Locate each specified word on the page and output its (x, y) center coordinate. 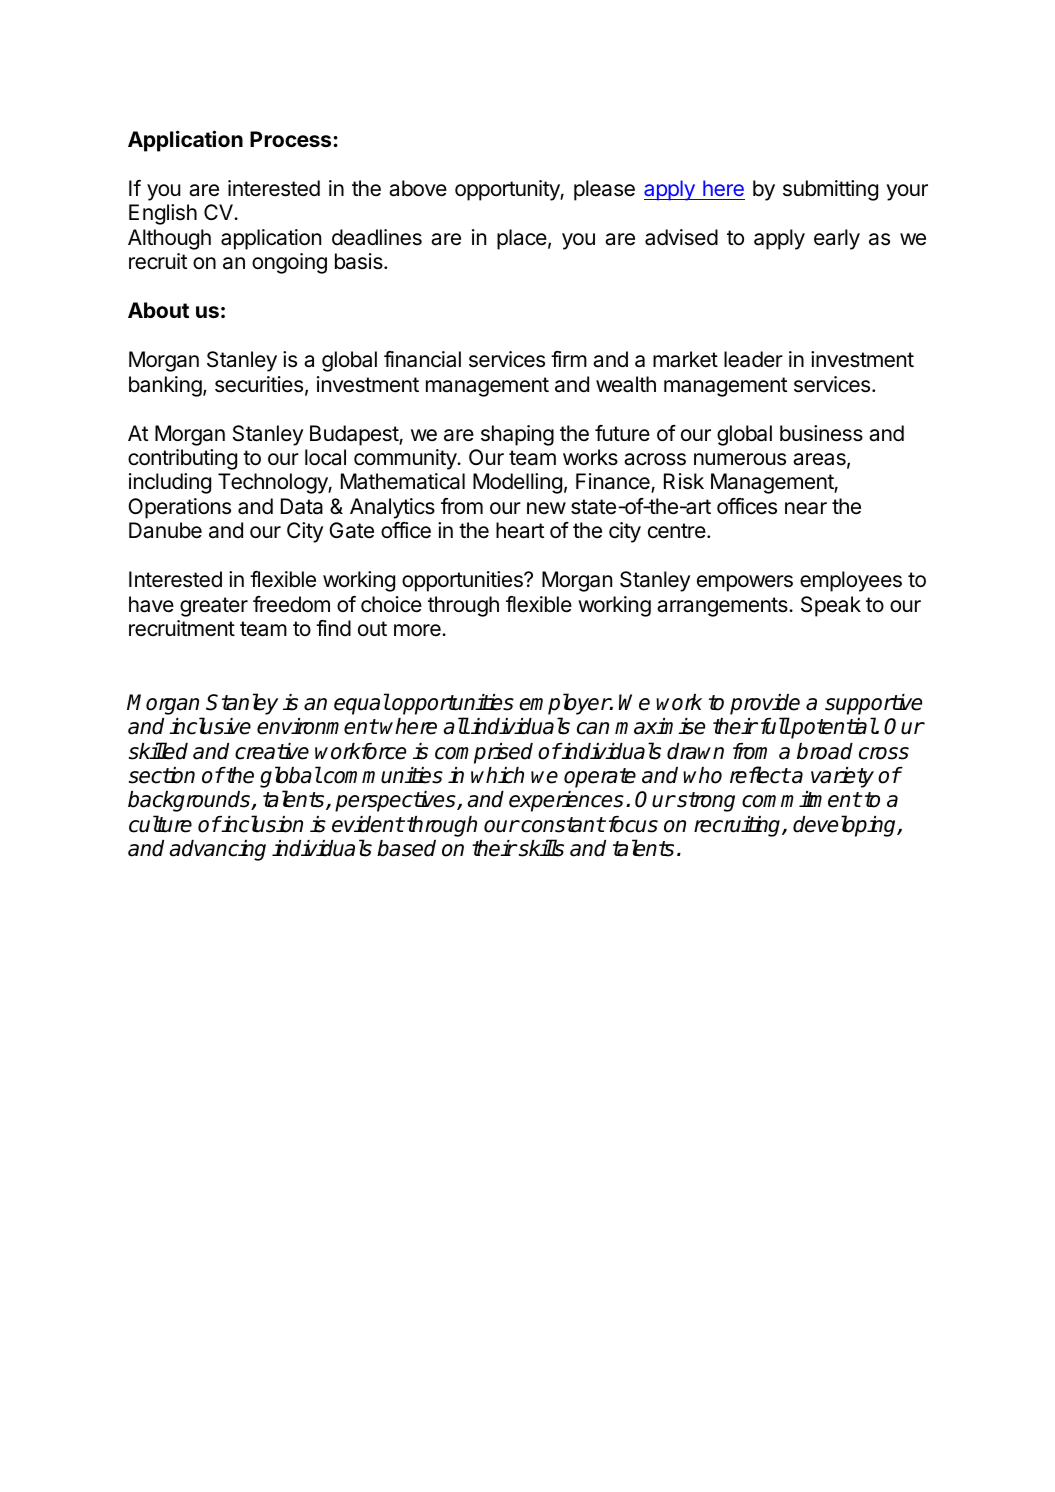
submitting (830, 190)
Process (292, 139)
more (418, 630)
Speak (831, 606)
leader (753, 359)
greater (214, 607)
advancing (218, 850)
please (604, 190)
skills (540, 848)
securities (259, 384)
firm (569, 359)
